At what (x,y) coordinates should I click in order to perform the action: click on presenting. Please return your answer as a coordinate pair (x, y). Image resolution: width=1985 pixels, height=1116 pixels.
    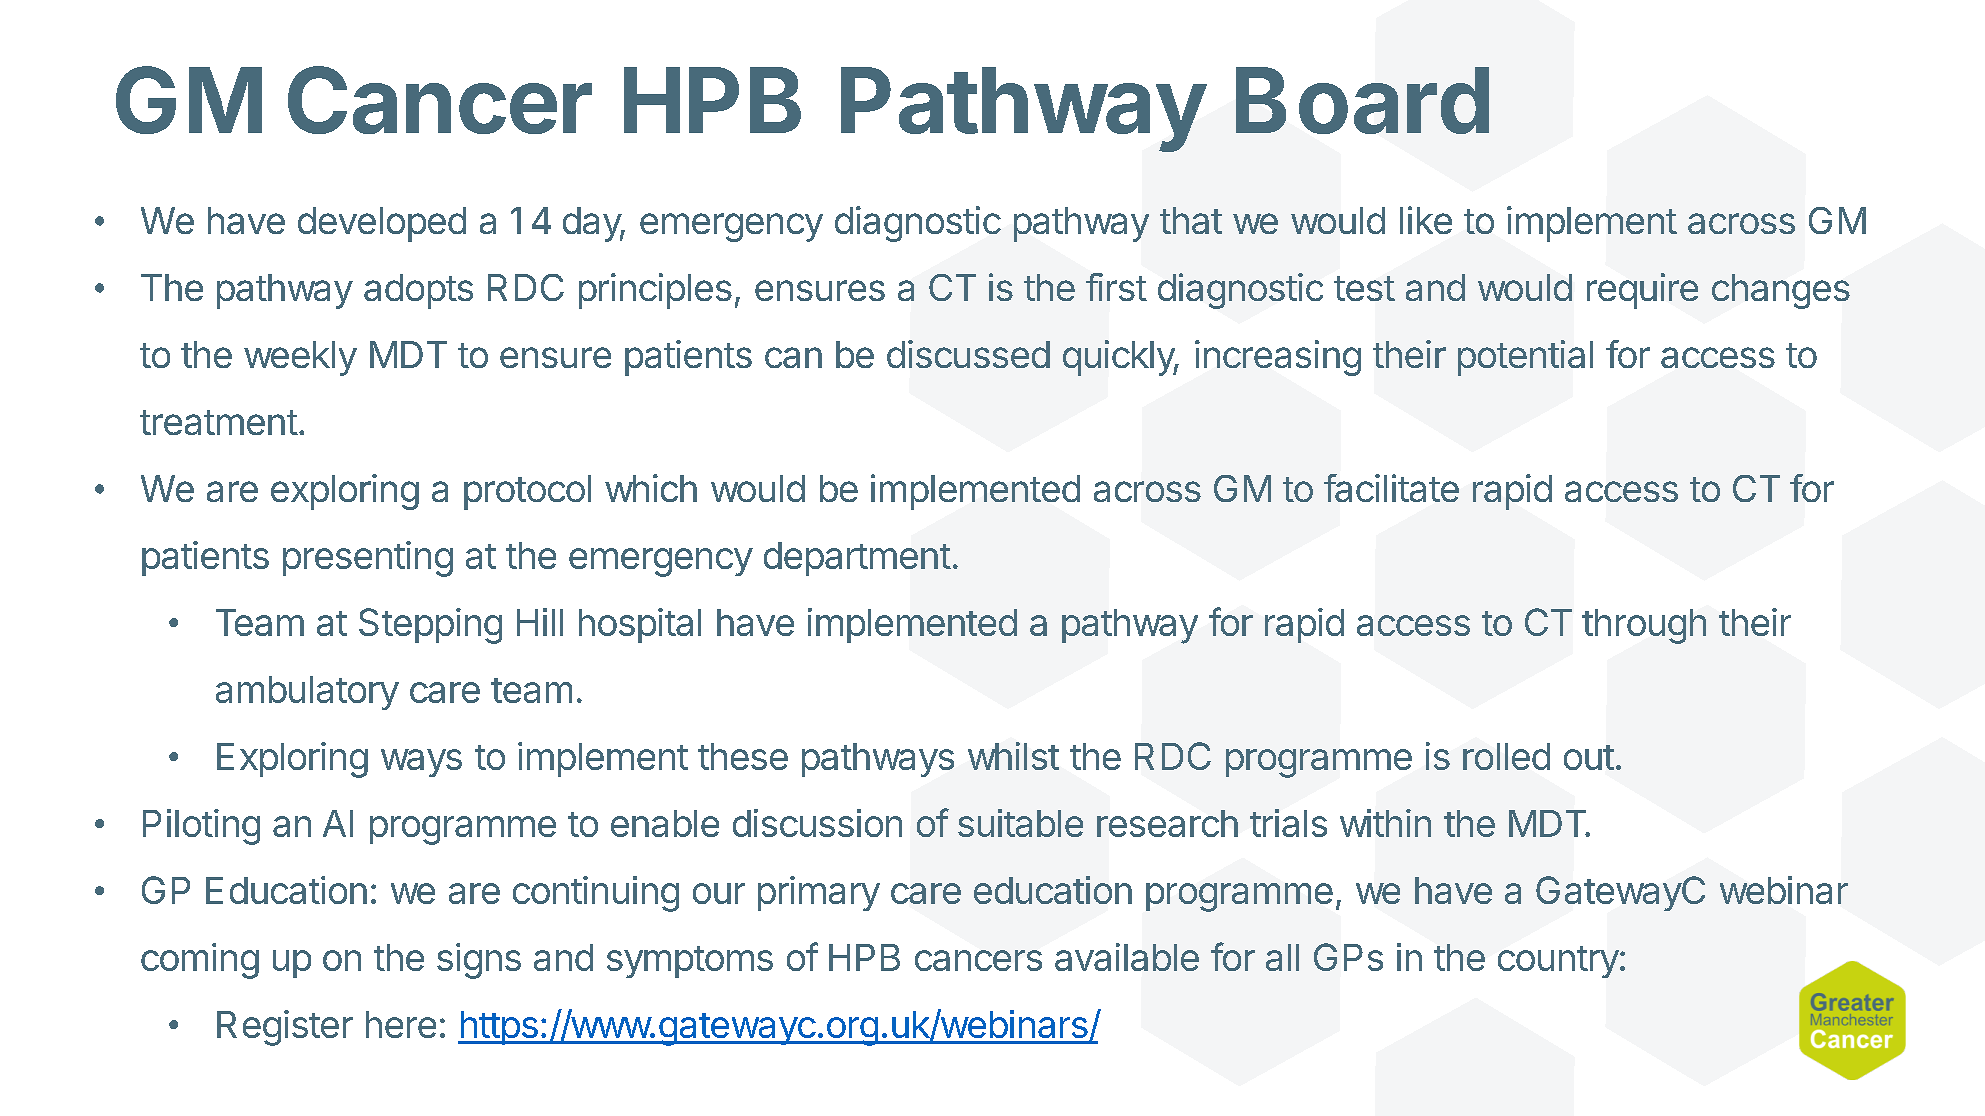
    Looking at the image, I should click on (368, 559).
